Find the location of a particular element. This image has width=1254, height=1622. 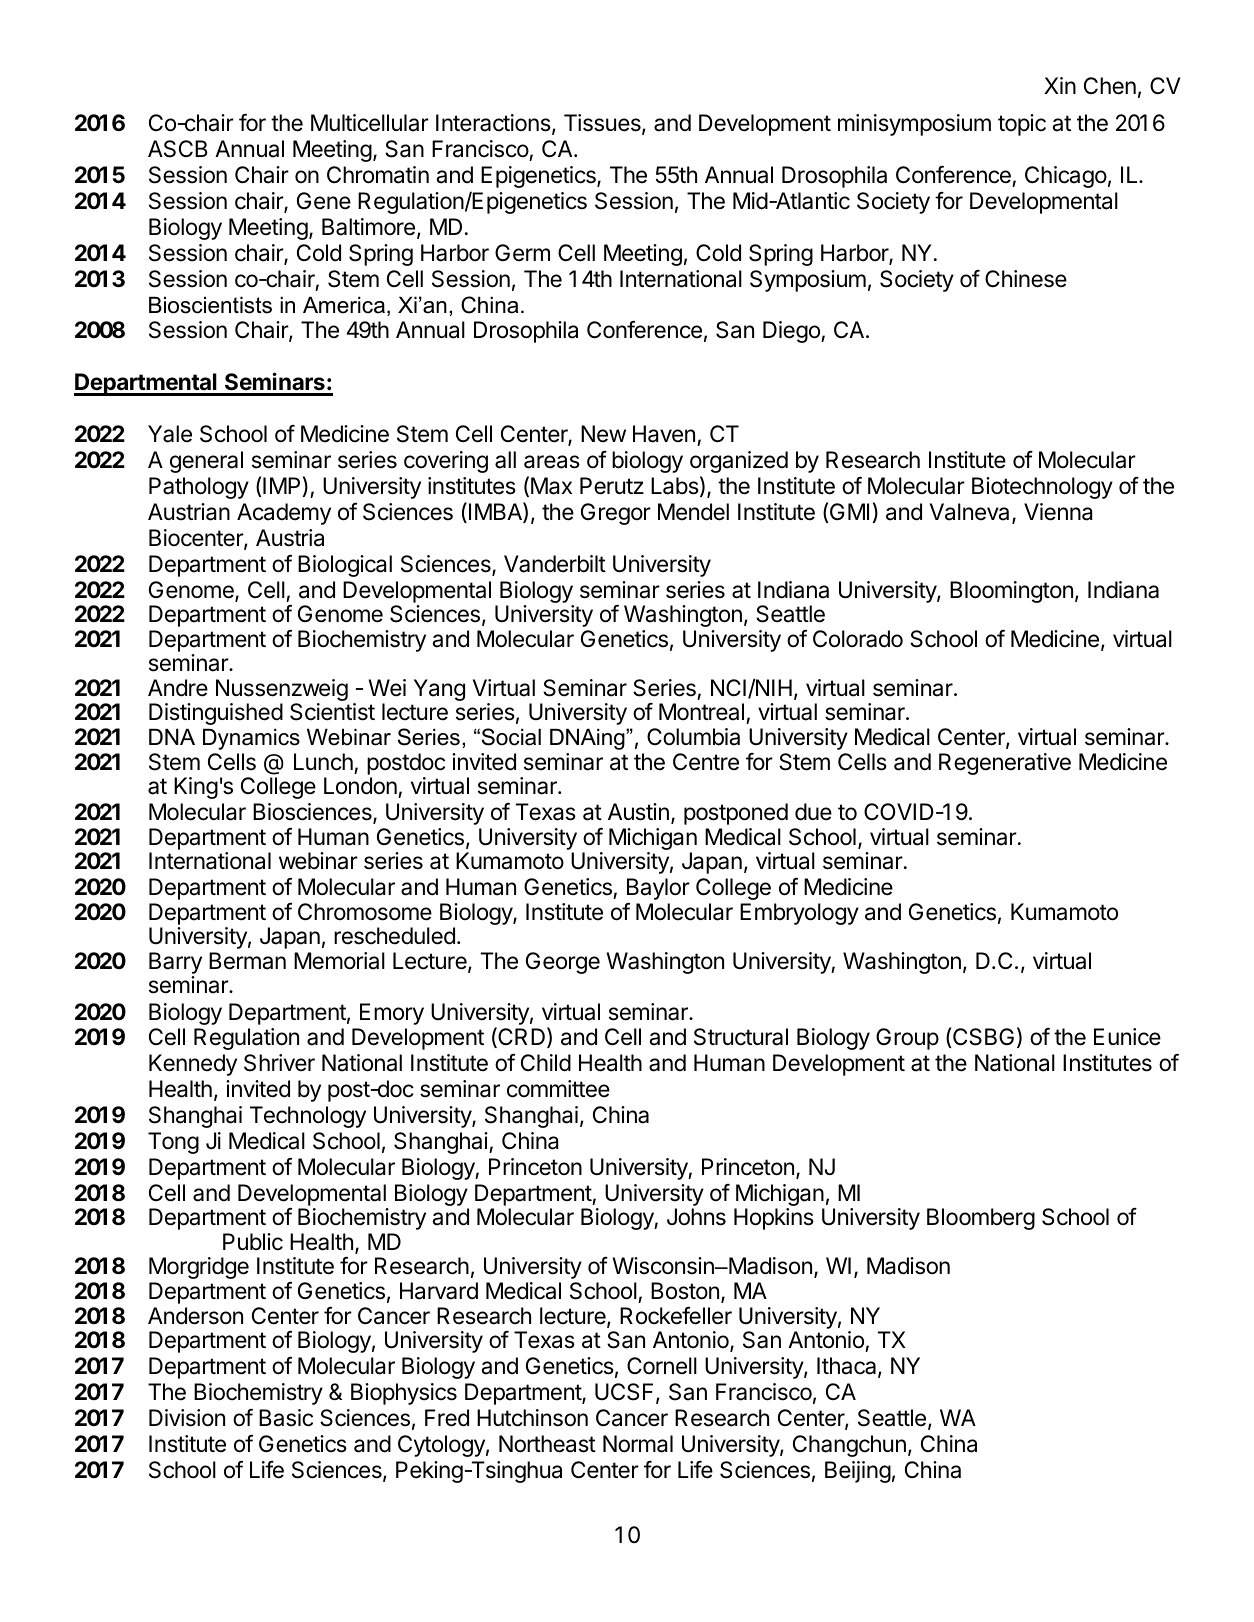

Biological is located at coordinates (345, 566).
